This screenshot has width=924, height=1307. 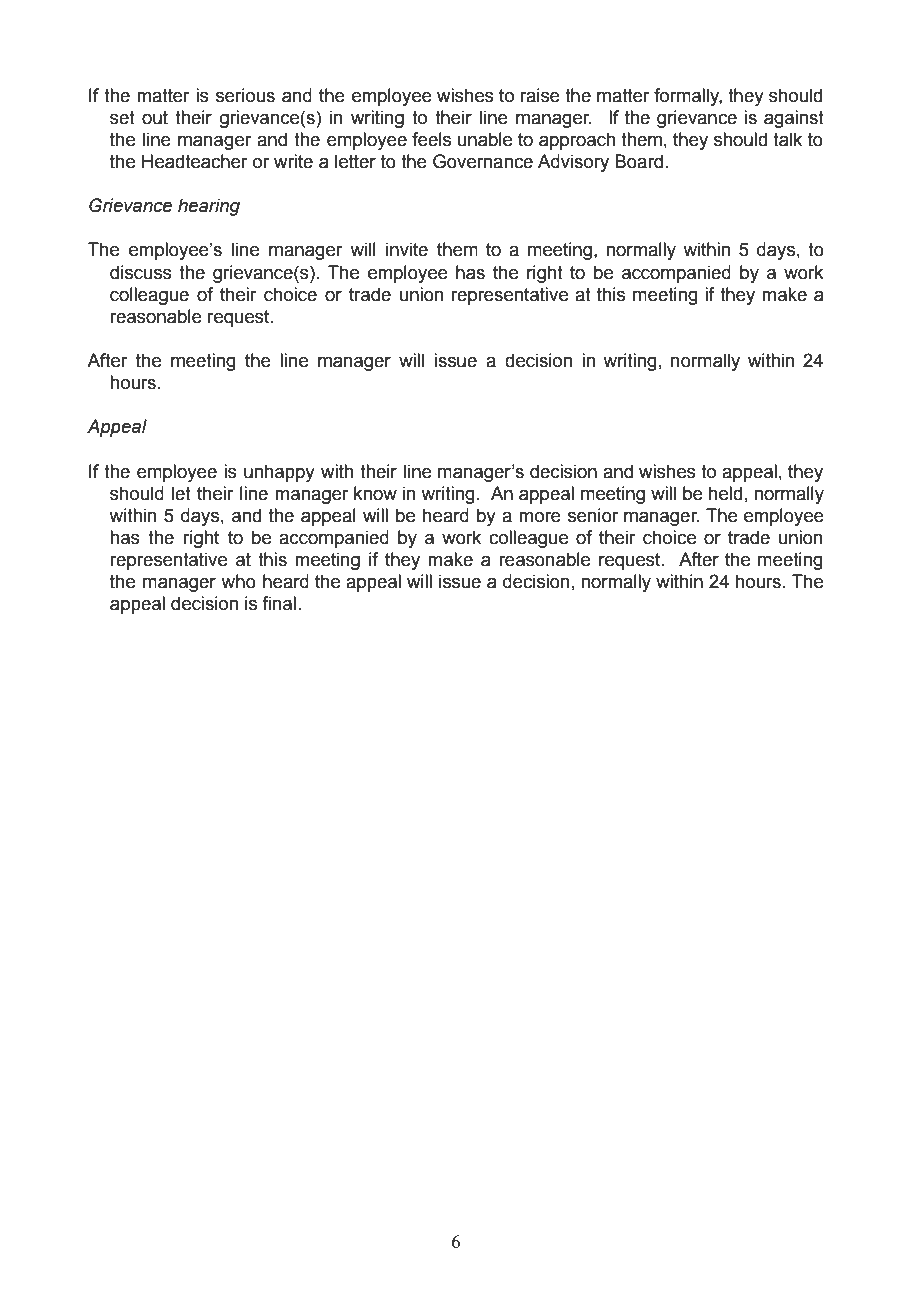 What do you see at coordinates (725, 493) in the screenshot?
I see `held` at bounding box center [725, 493].
